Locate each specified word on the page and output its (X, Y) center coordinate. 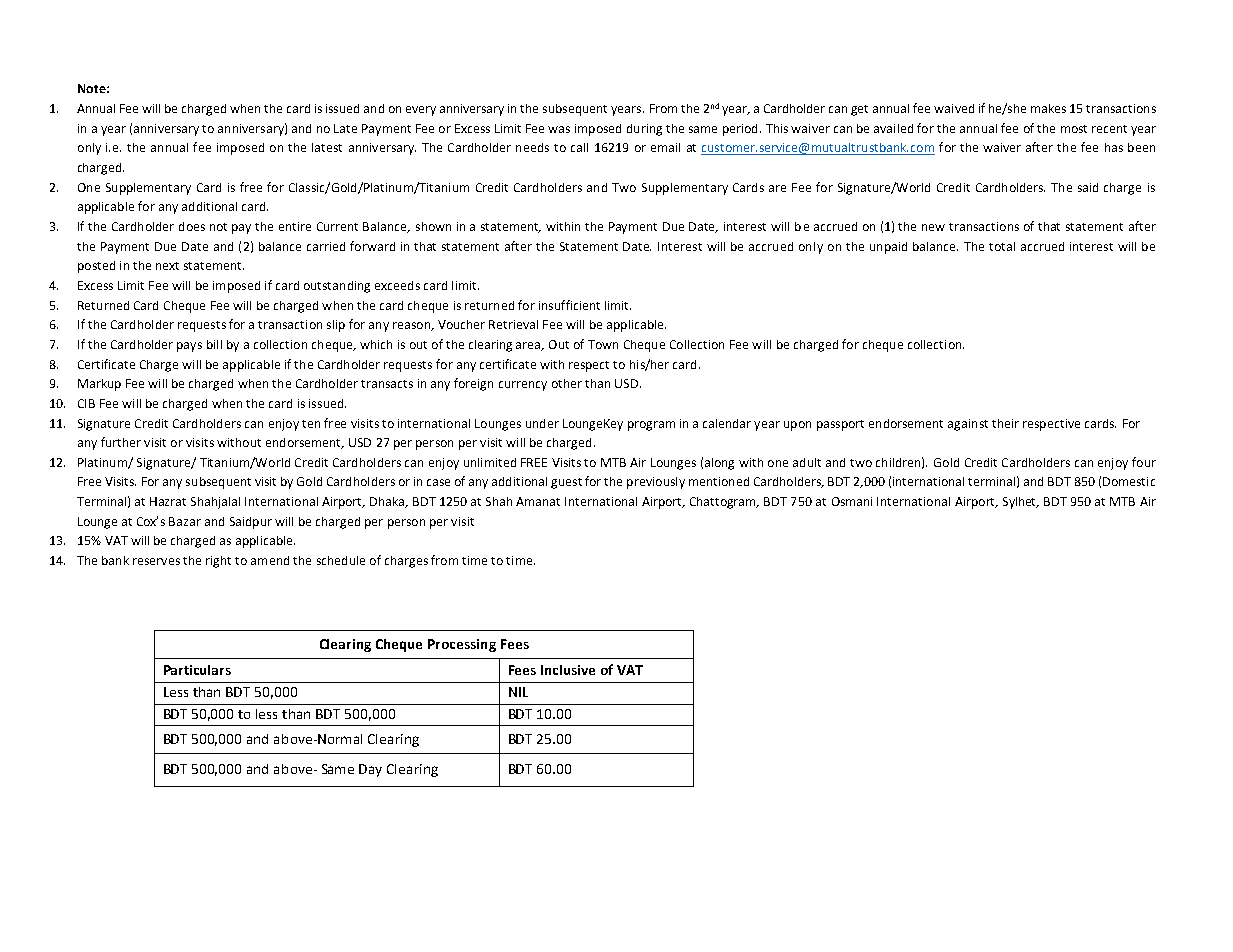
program (651, 426)
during (644, 130)
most (1074, 129)
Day (370, 770)
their (1005, 423)
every (421, 111)
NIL (518, 692)
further (121, 442)
